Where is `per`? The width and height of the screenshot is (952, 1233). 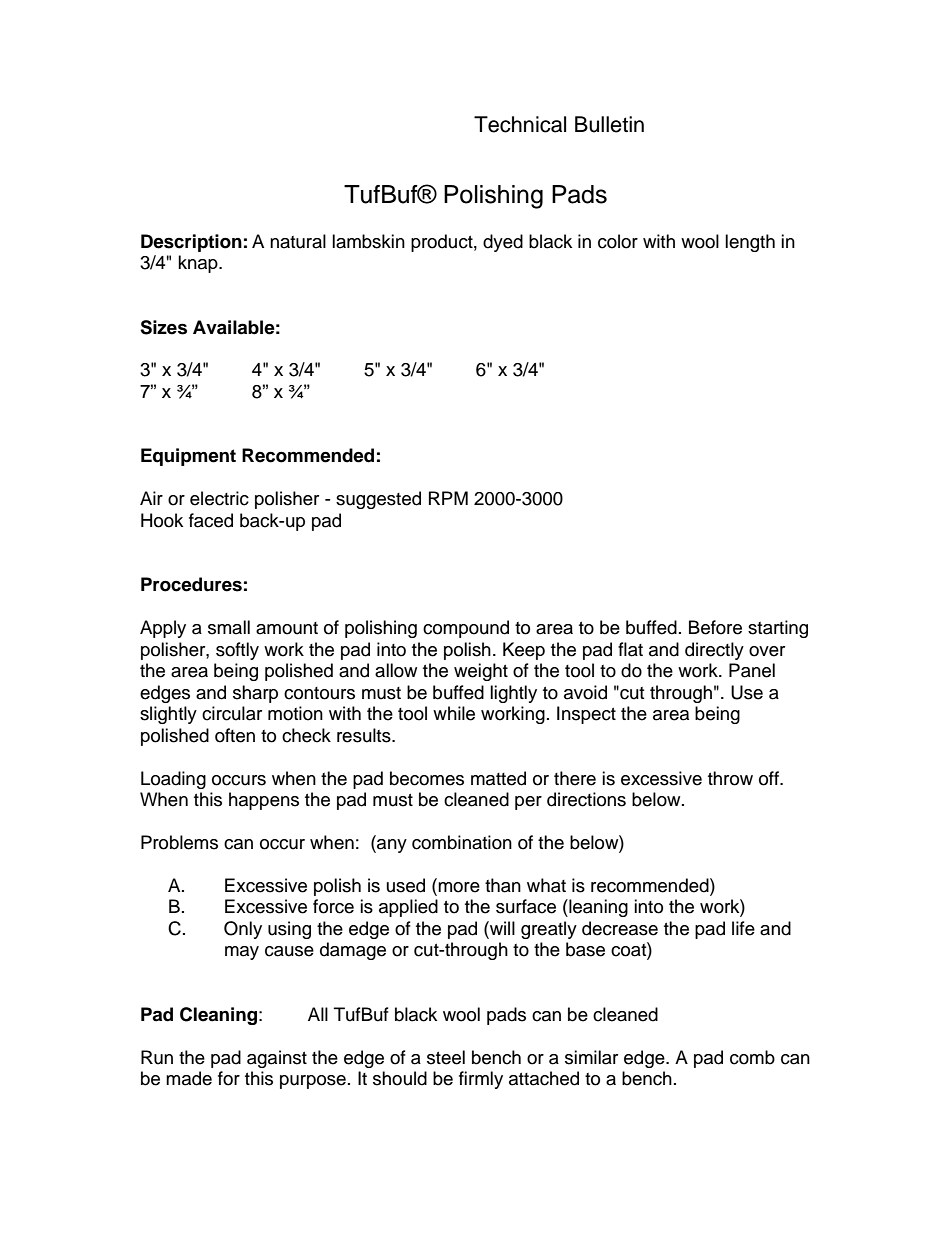 per is located at coordinates (528, 803).
